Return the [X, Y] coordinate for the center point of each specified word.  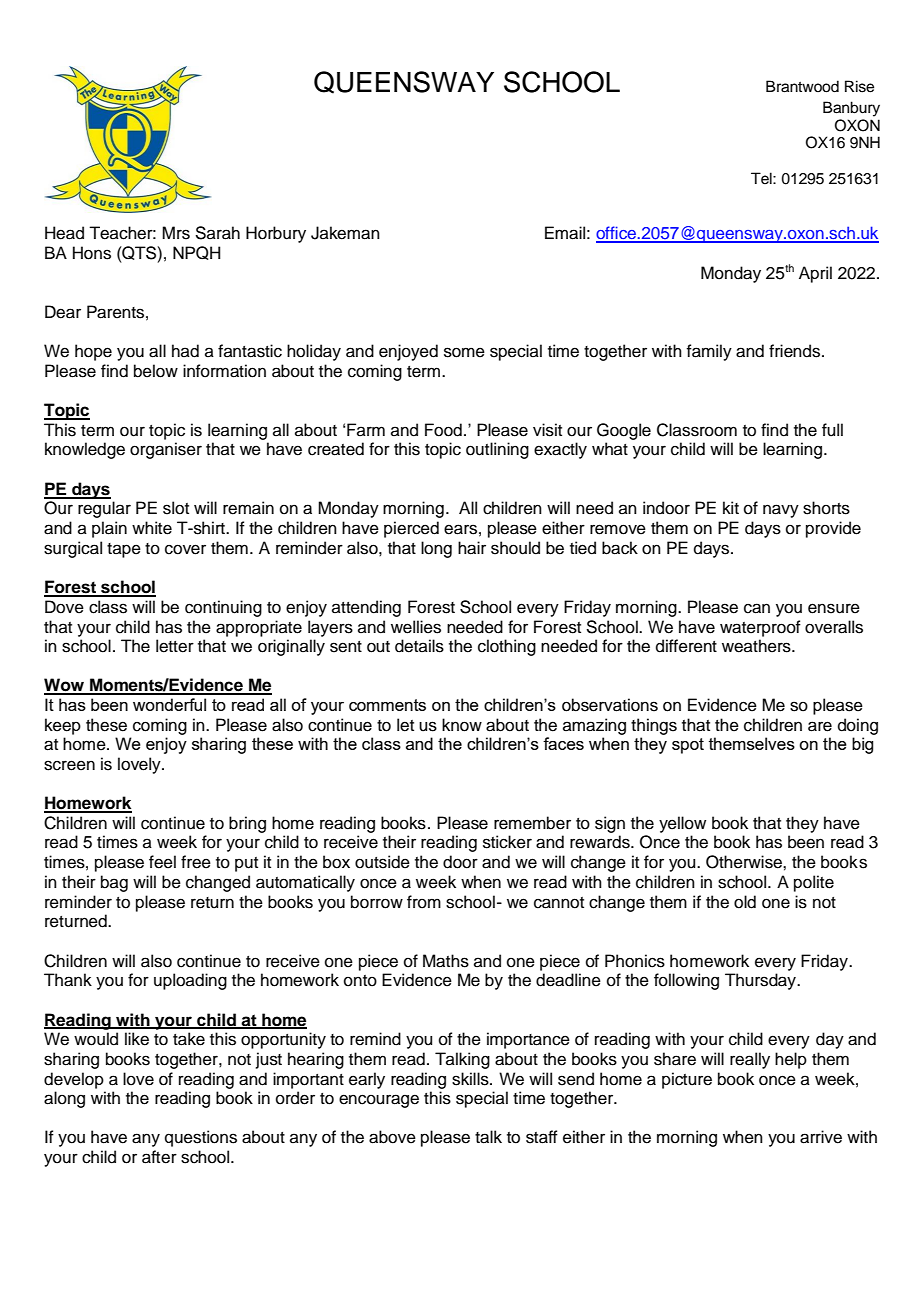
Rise [859, 86]
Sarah [217, 233]
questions [201, 1138]
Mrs [176, 233]
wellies [416, 627]
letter [175, 646]
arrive [821, 1137]
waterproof [760, 628]
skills [471, 1079]
